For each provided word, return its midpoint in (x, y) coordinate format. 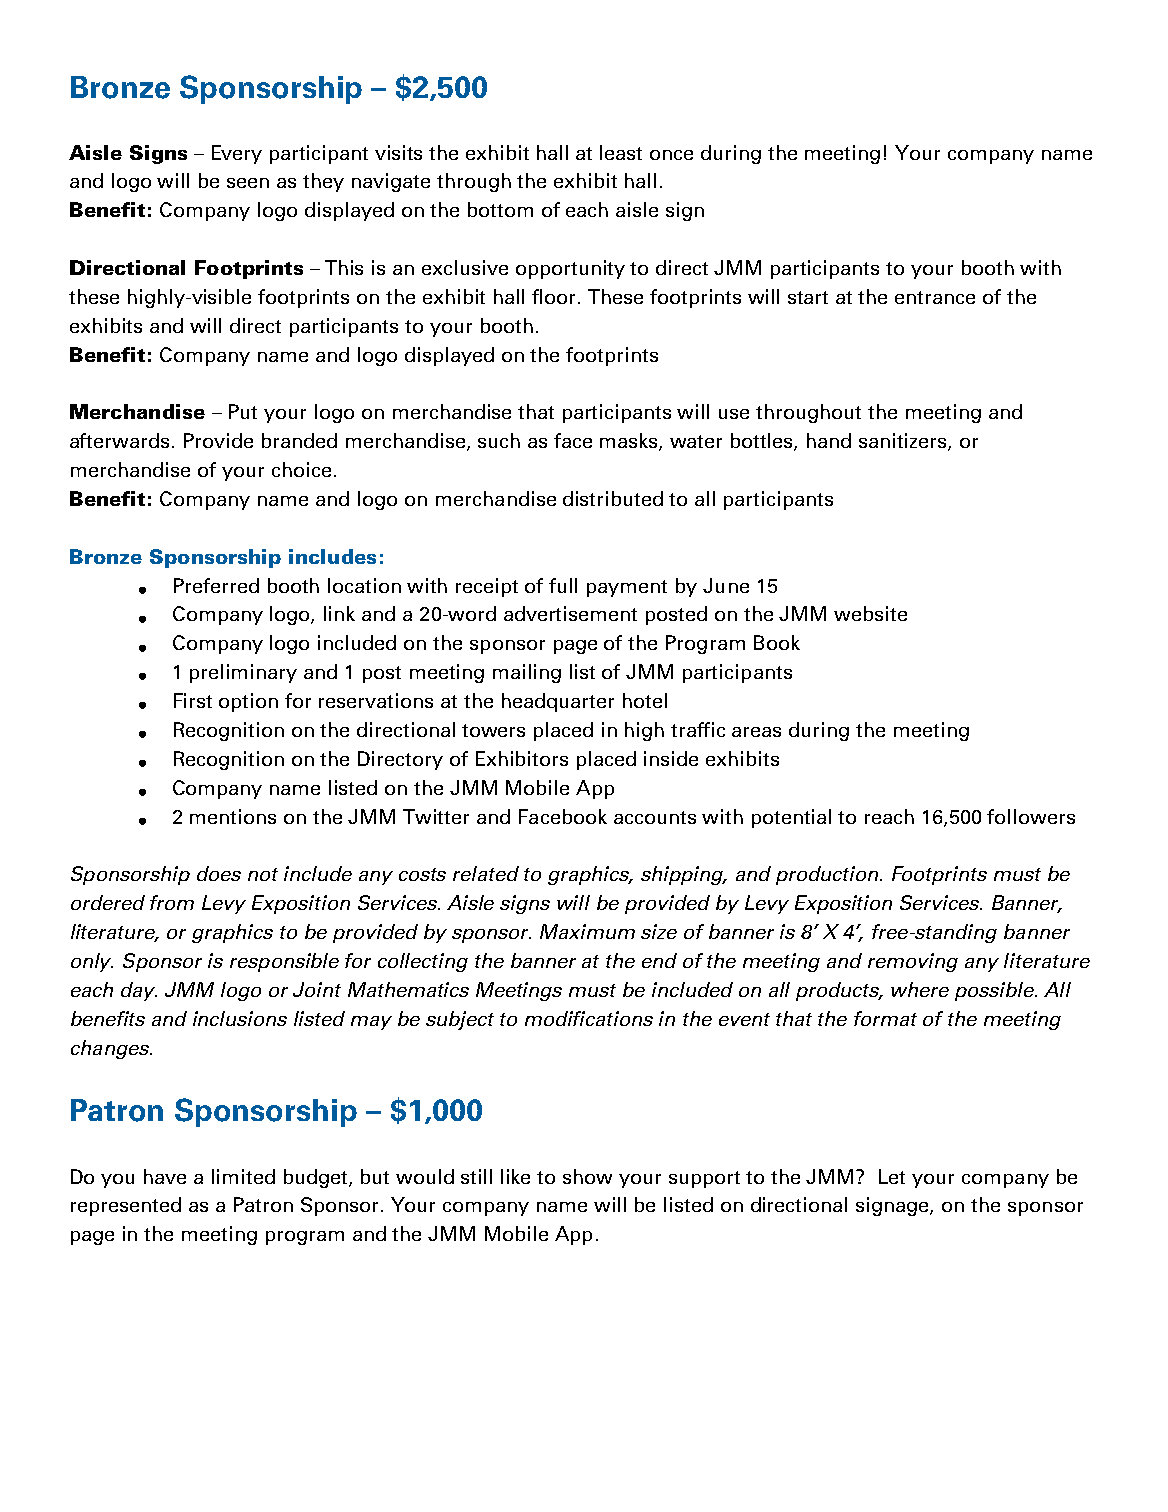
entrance (935, 297)
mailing (527, 673)
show (587, 1176)
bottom (500, 209)
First (193, 700)
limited (243, 1176)
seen (248, 183)
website (870, 613)
